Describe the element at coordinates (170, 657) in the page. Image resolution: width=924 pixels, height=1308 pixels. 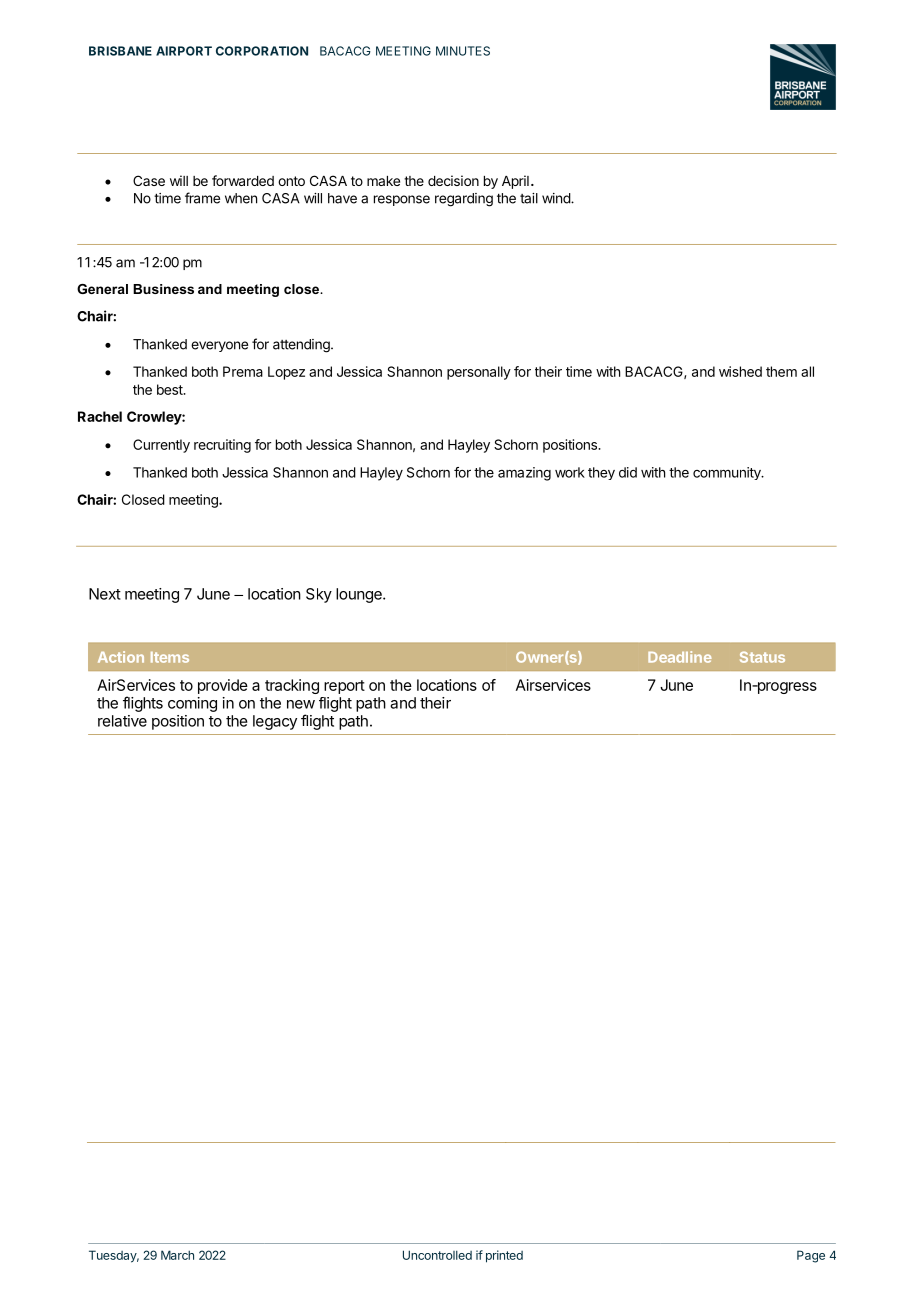
I see `Items` at that location.
